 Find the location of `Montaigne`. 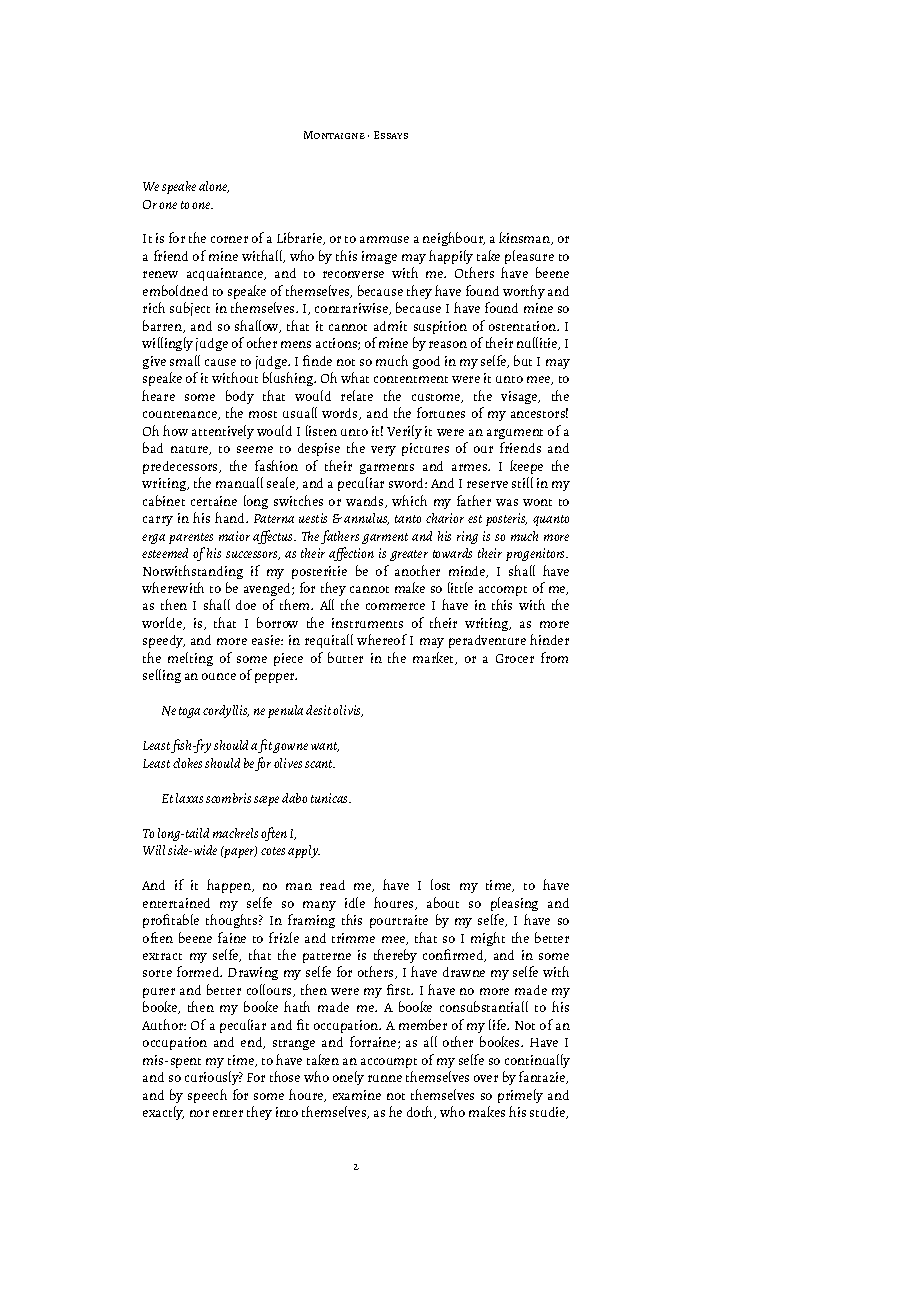

Montaigne is located at coordinates (334, 135).
